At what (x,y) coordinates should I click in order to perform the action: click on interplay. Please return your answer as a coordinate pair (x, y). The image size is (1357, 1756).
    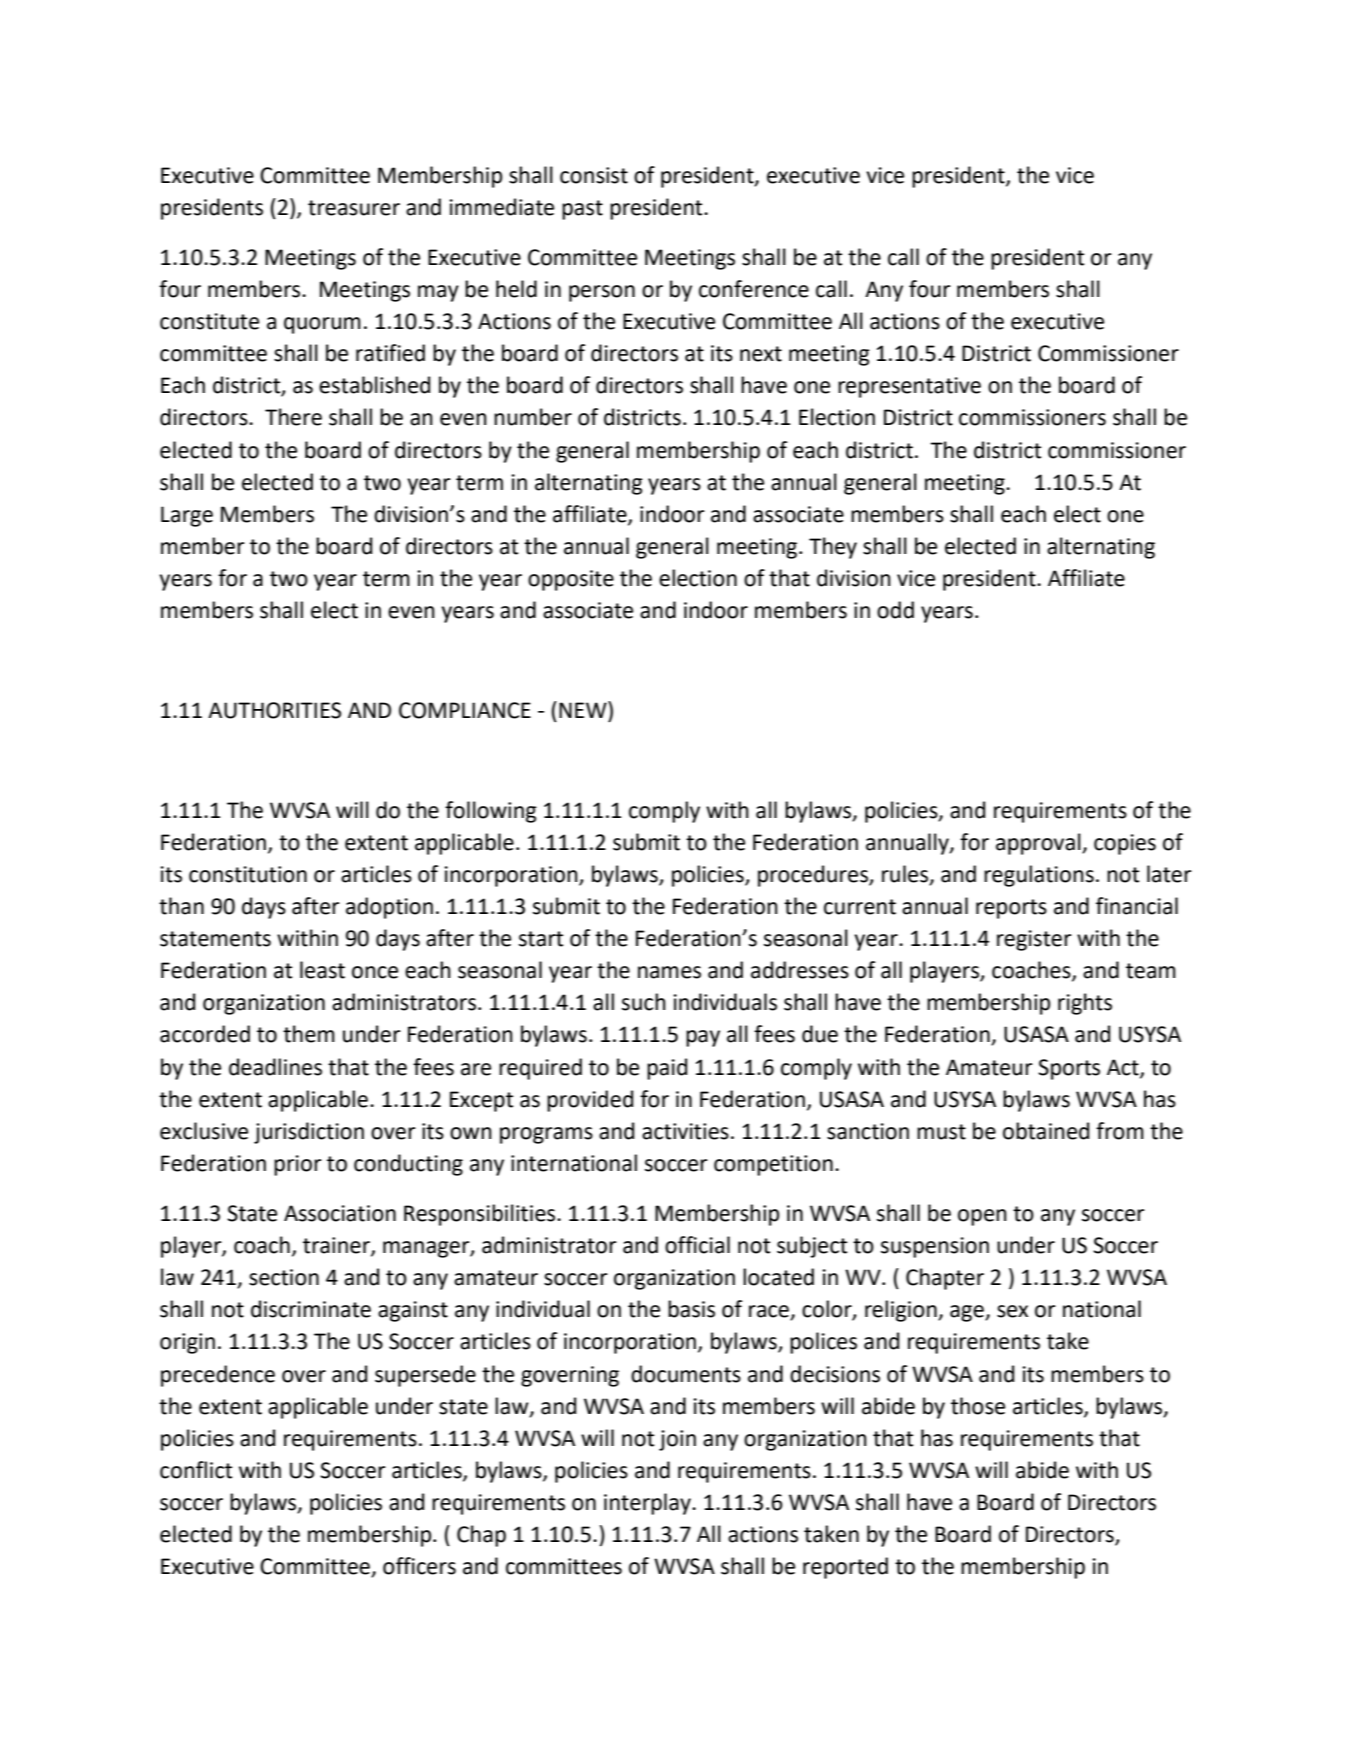
    Looking at the image, I should click on (648, 1504).
